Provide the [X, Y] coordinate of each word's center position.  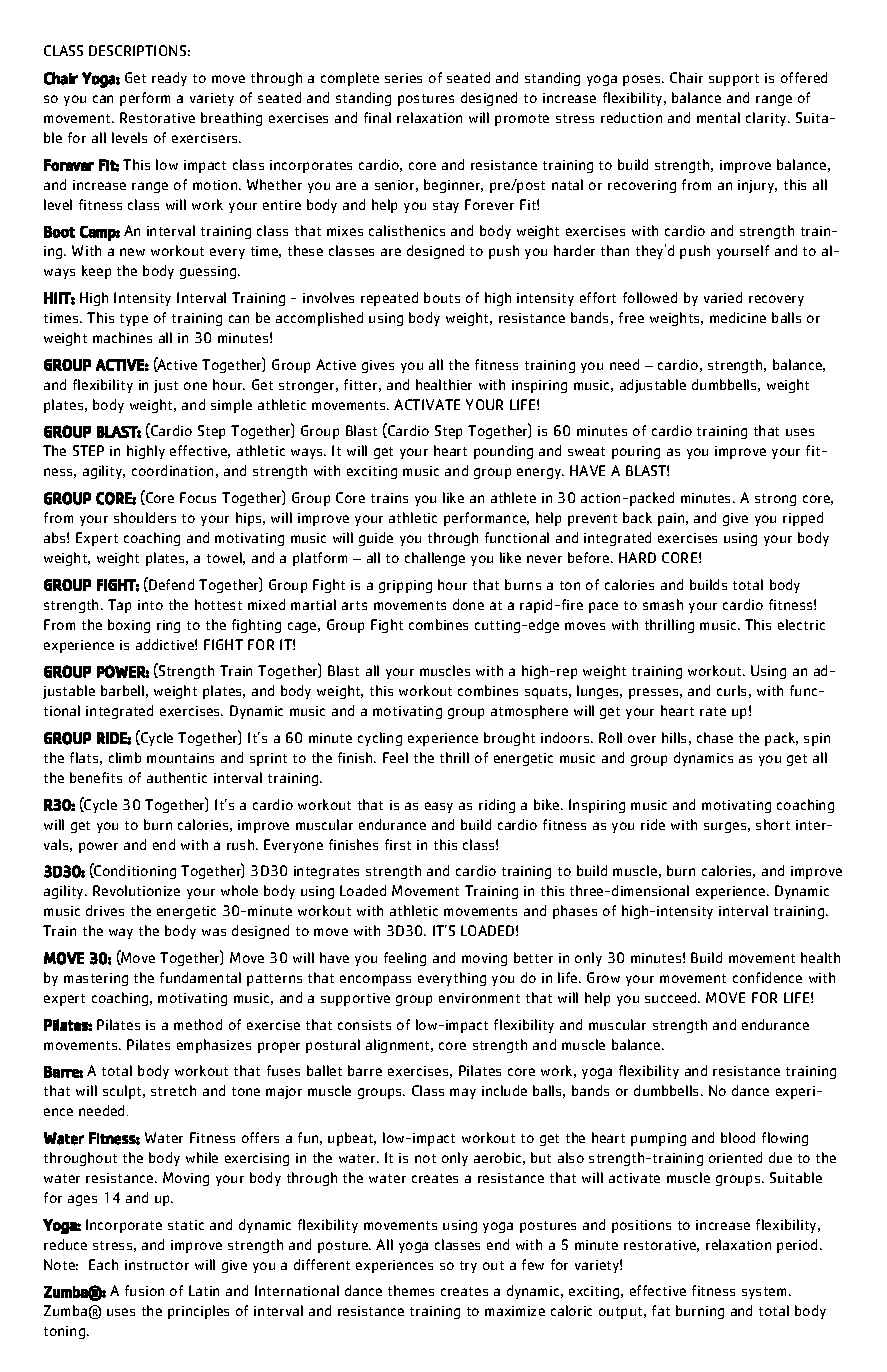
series [403, 78]
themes [411, 1290]
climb [125, 757]
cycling [380, 739]
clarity [767, 119]
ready [169, 79]
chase [715, 737]
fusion [144, 1290]
